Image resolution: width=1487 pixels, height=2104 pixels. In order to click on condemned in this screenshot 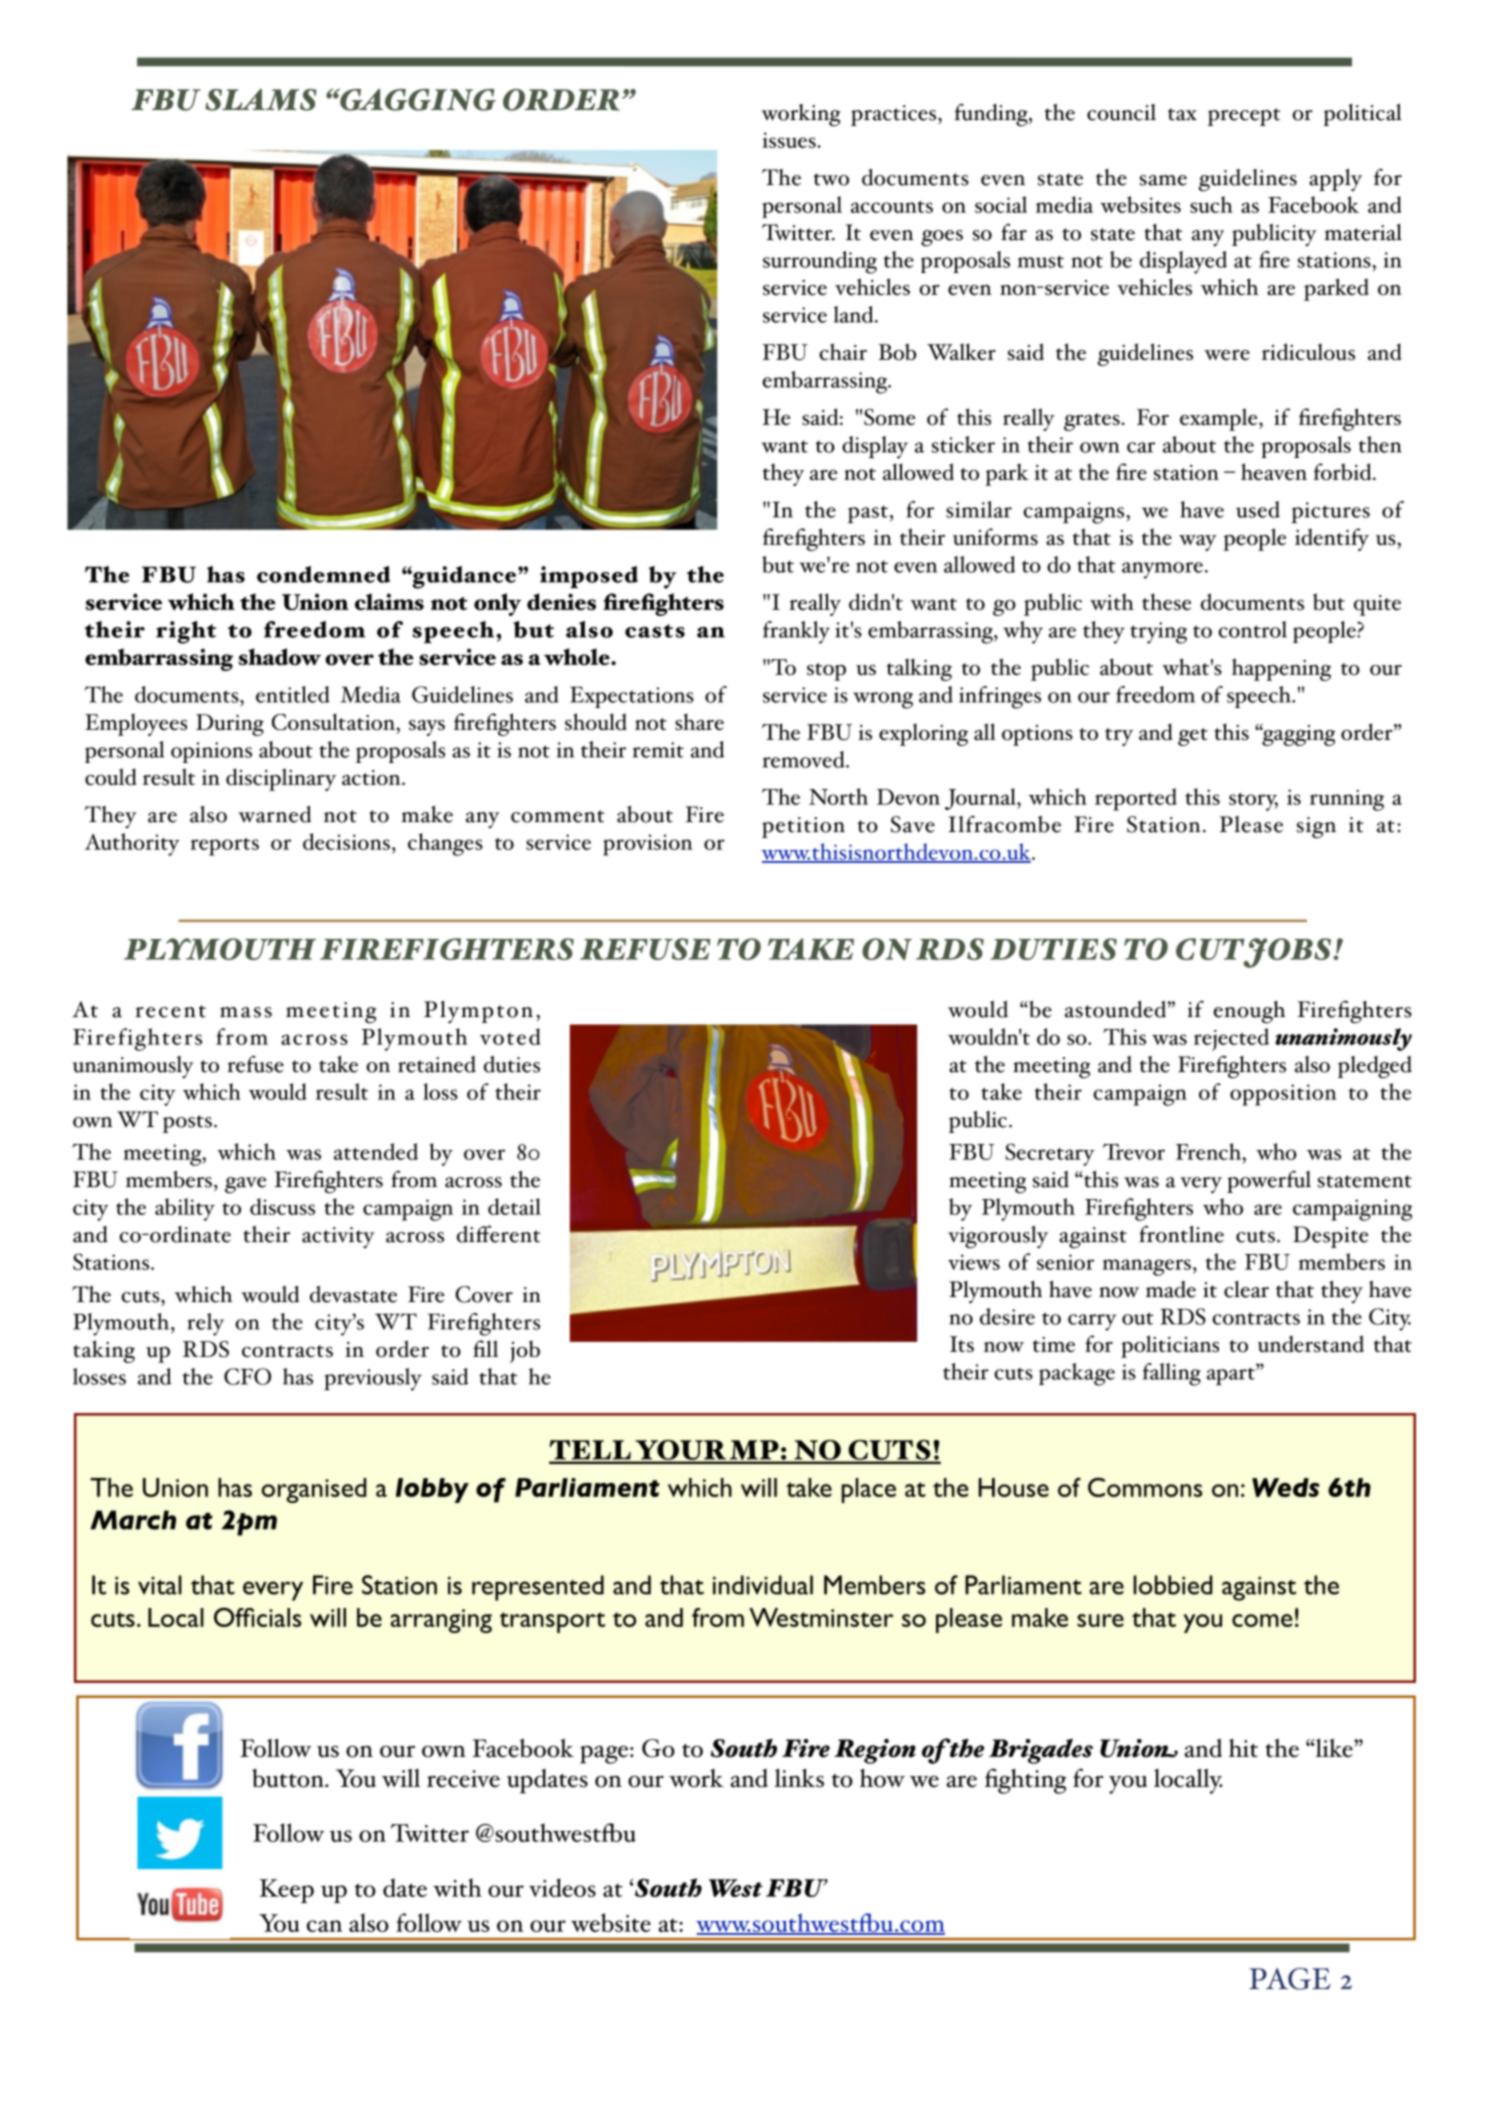, I will do `click(323, 574)`.
